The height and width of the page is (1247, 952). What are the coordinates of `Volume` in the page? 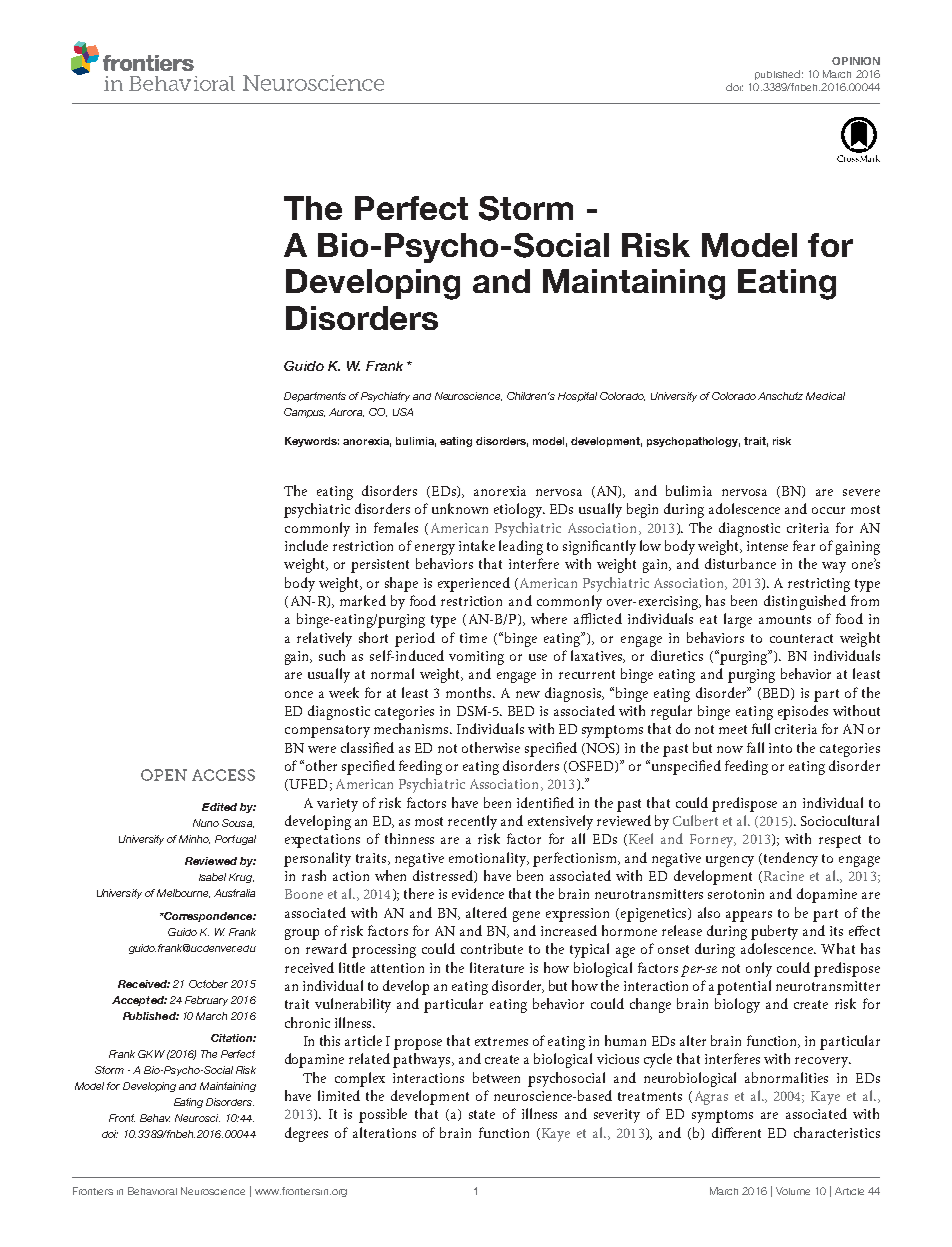 It's located at (793, 1191).
